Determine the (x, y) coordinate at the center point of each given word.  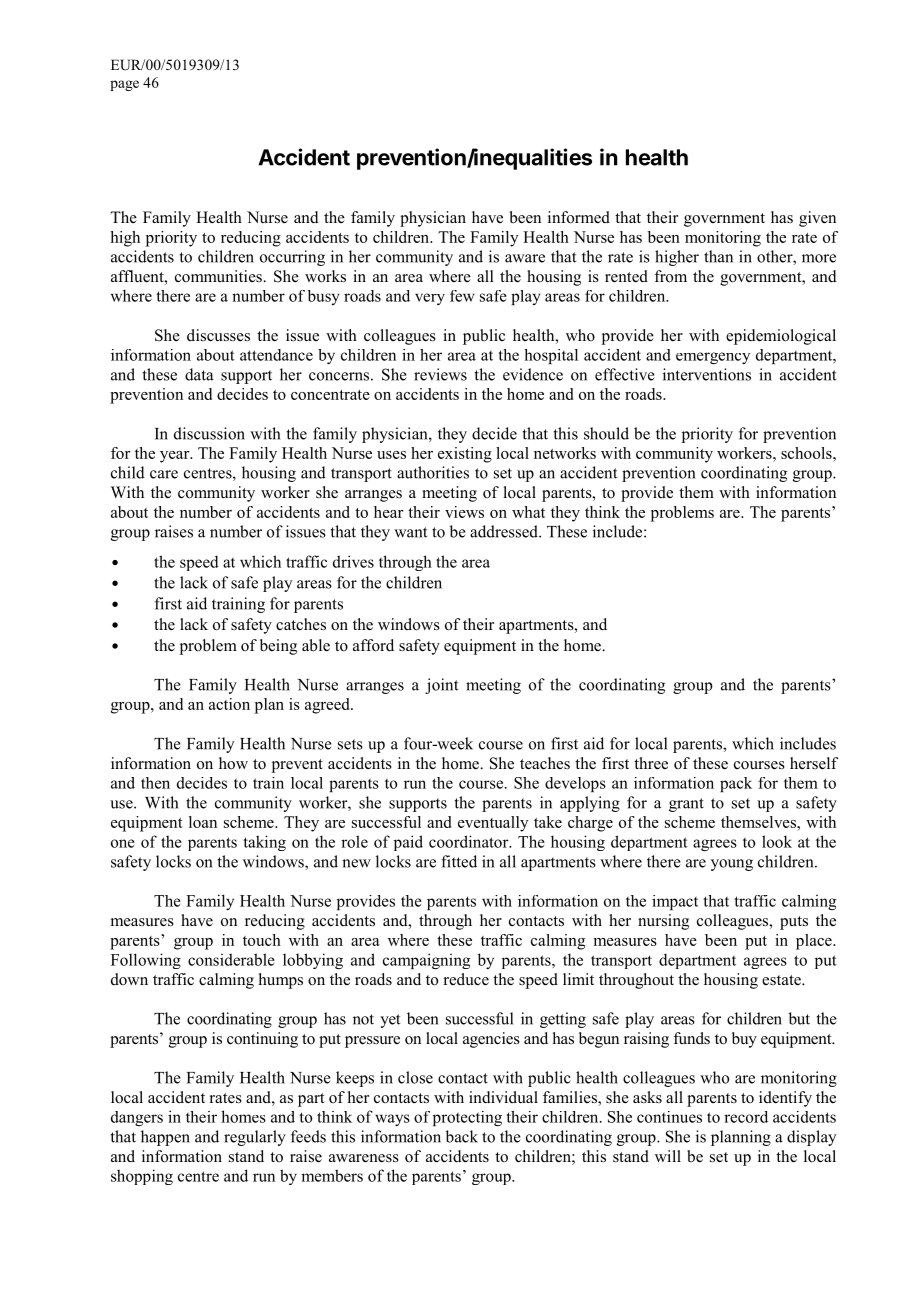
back (462, 1136)
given (817, 219)
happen (165, 1138)
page (124, 85)
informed (579, 217)
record (746, 1117)
